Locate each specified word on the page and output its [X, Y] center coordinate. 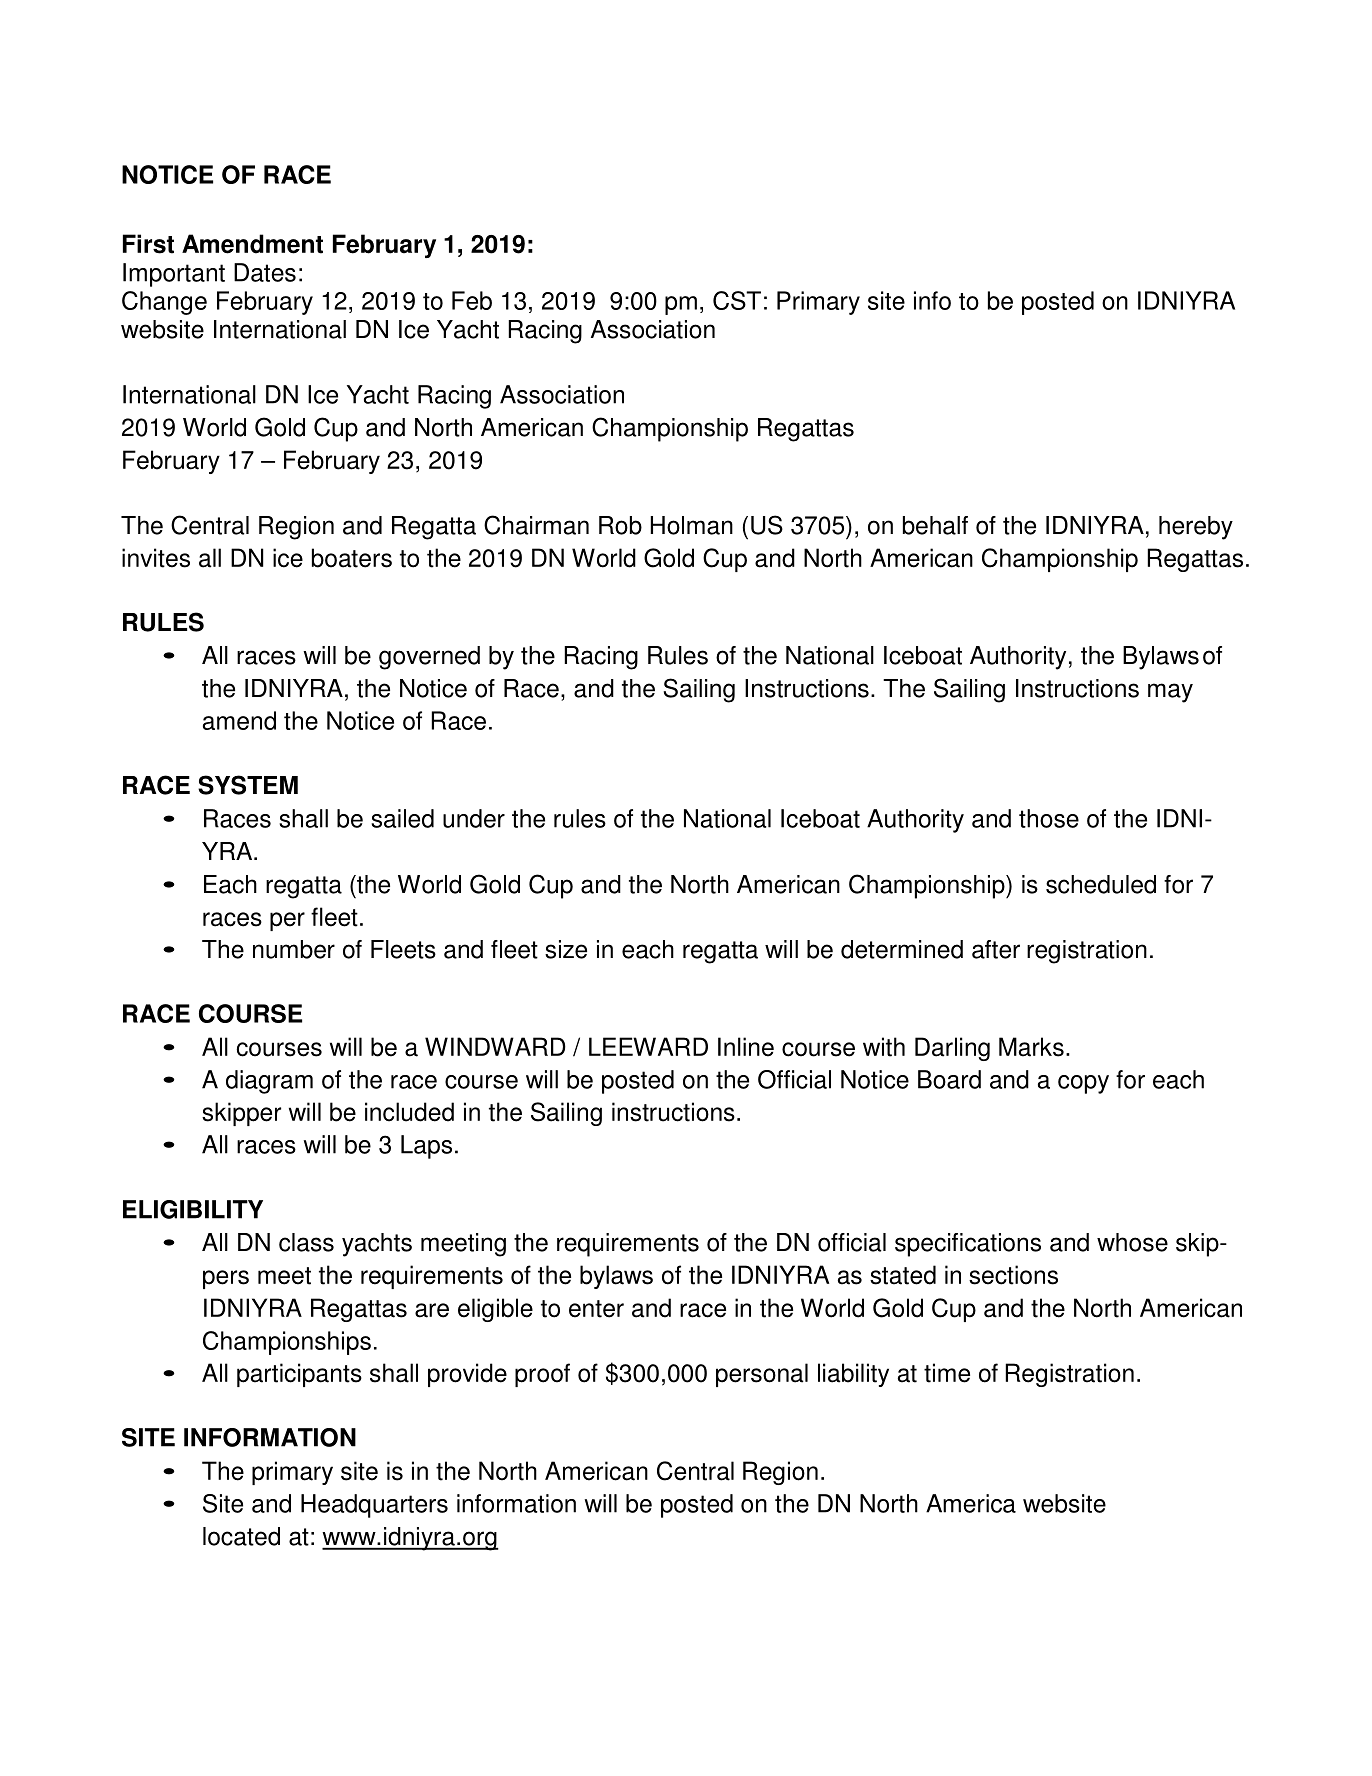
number [294, 949]
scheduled [1101, 884]
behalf [935, 525]
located [241, 1536]
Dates [265, 272]
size [566, 949]
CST [737, 300]
